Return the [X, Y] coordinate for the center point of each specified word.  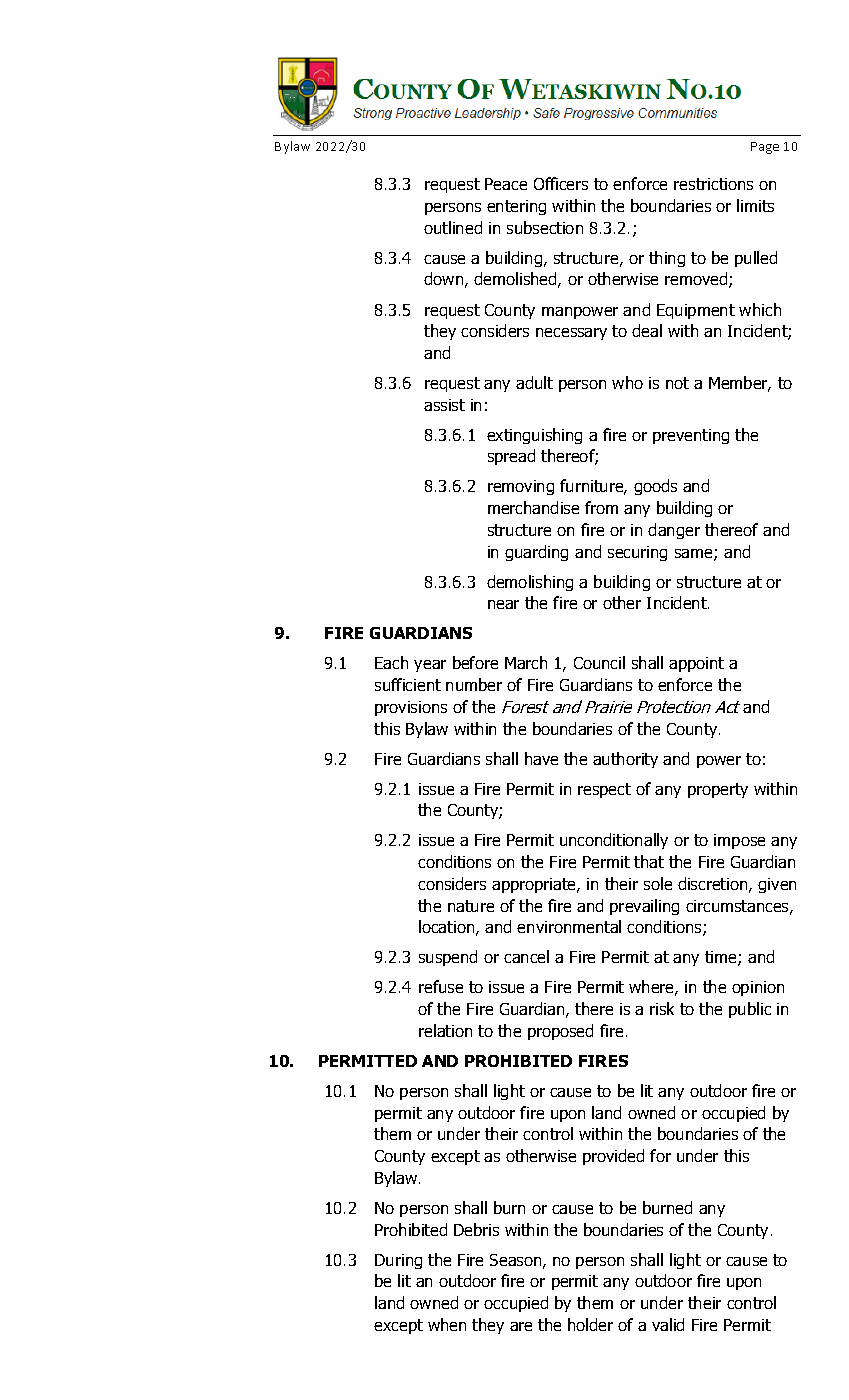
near [503, 604]
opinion [758, 988]
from [601, 507]
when [447, 1324]
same [695, 555]
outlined [453, 227]
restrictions [713, 184]
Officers [561, 183]
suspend [448, 958]
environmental [569, 926]
